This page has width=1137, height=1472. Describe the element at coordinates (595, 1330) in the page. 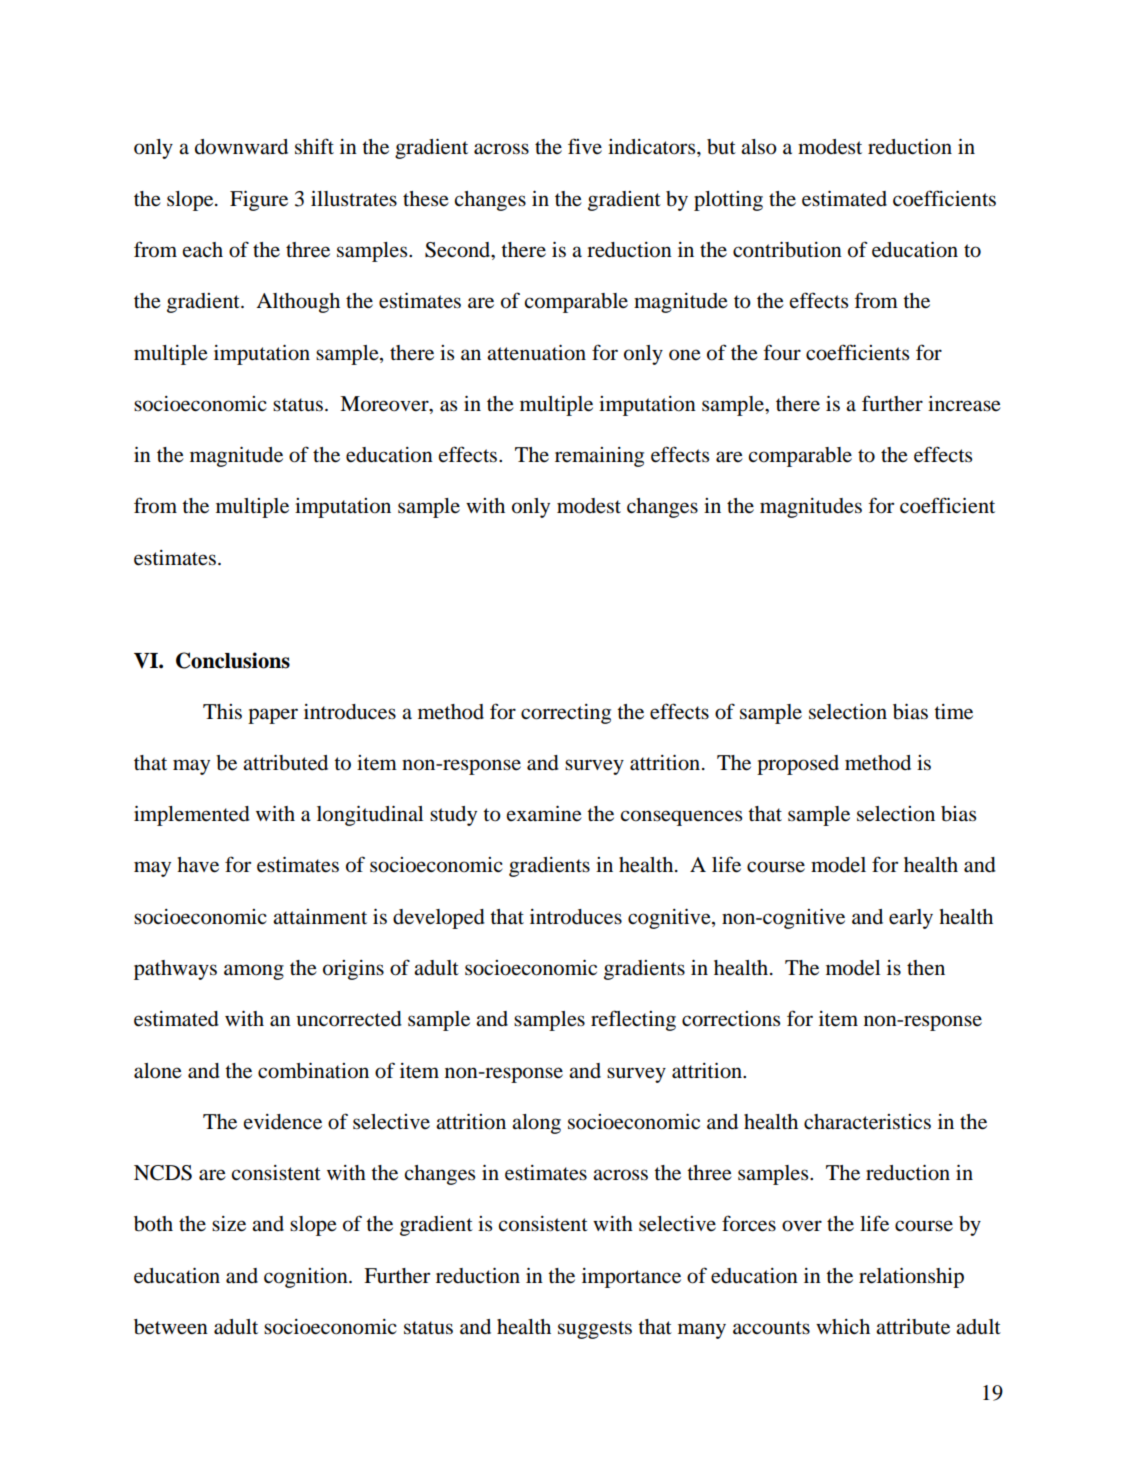

I see `suggests` at that location.
